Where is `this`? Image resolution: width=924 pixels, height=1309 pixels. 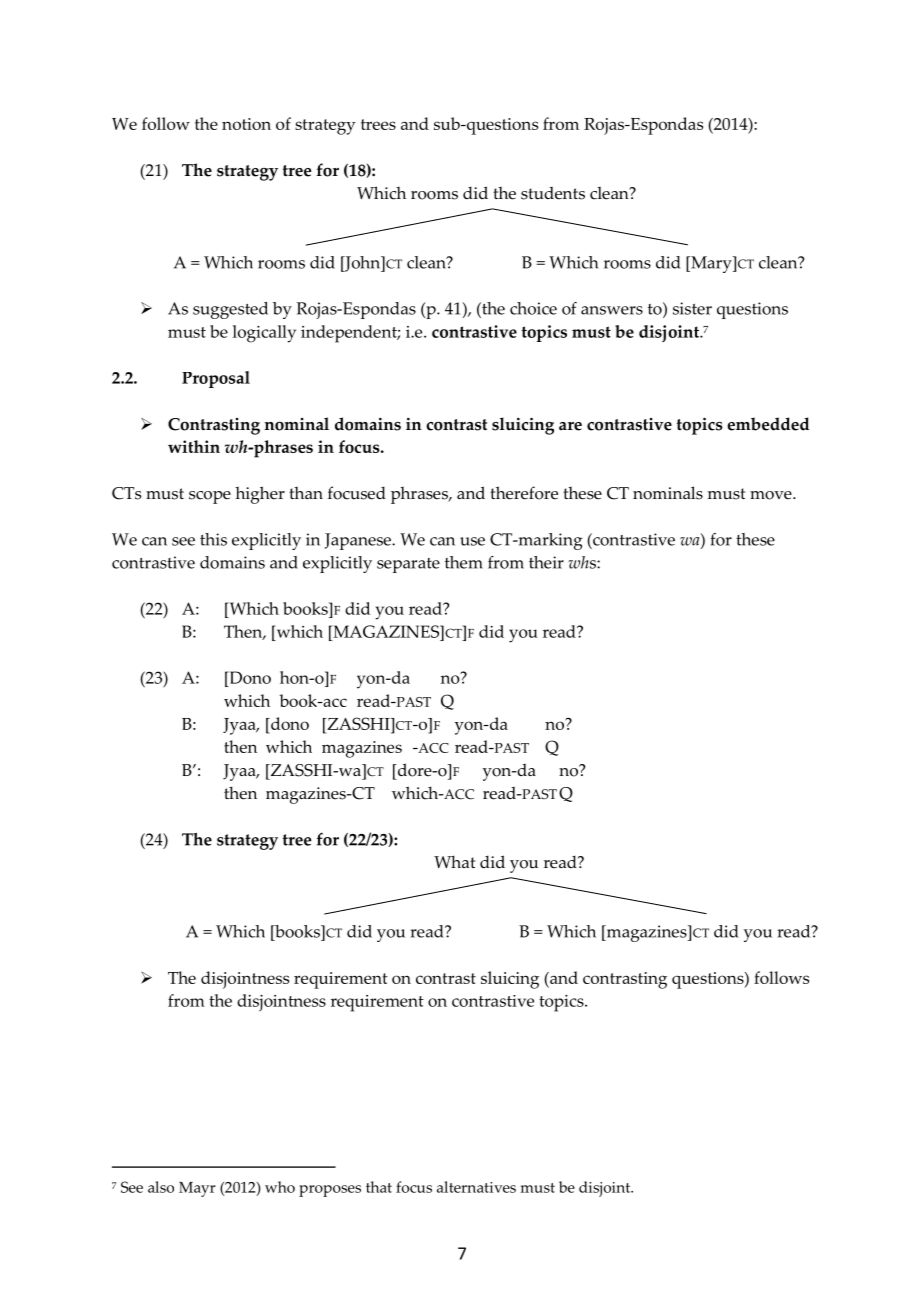
this is located at coordinates (213, 539).
